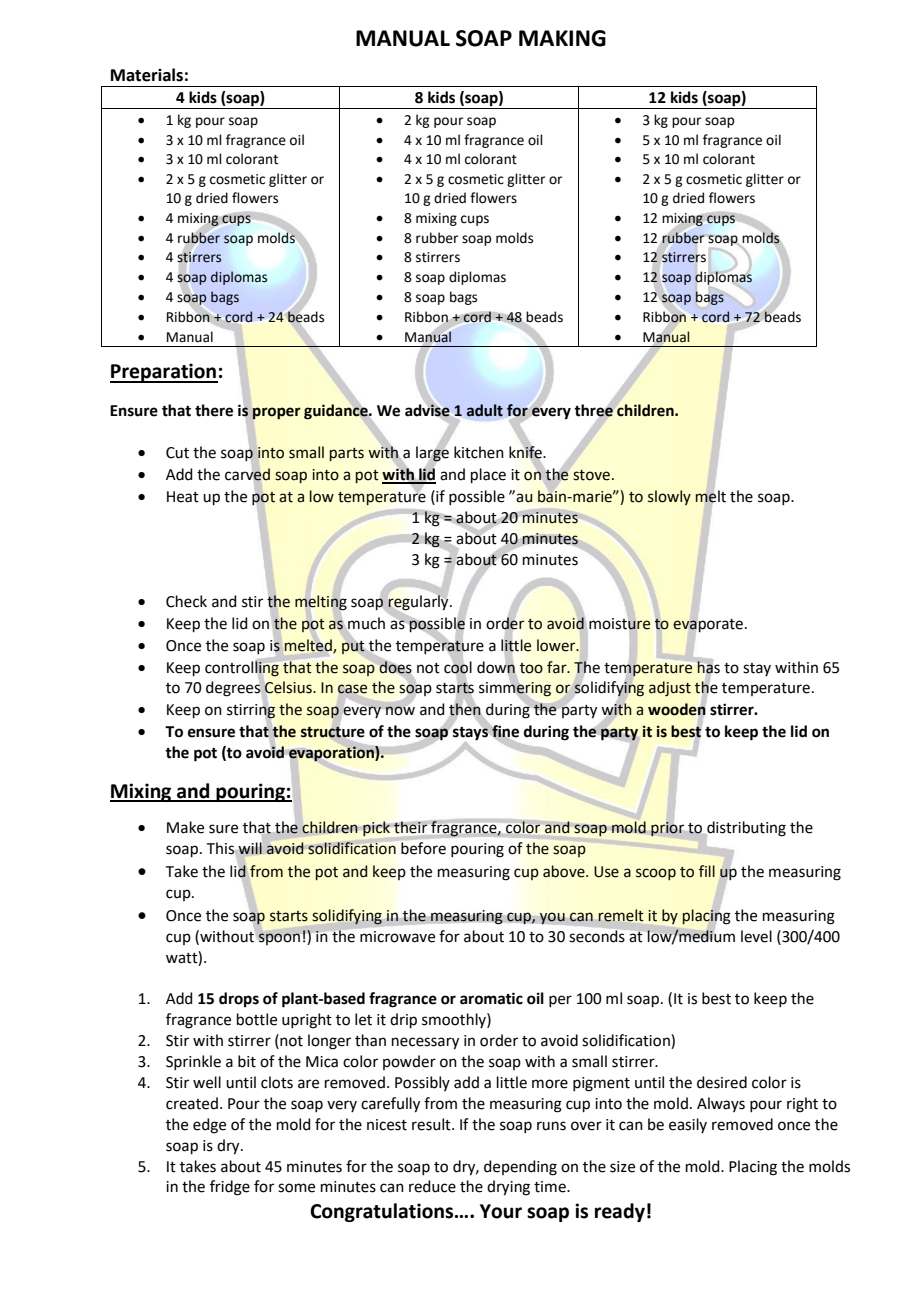 The image size is (924, 1308). Describe the element at coordinates (419, 603) in the image. I see `regularly` at that location.
